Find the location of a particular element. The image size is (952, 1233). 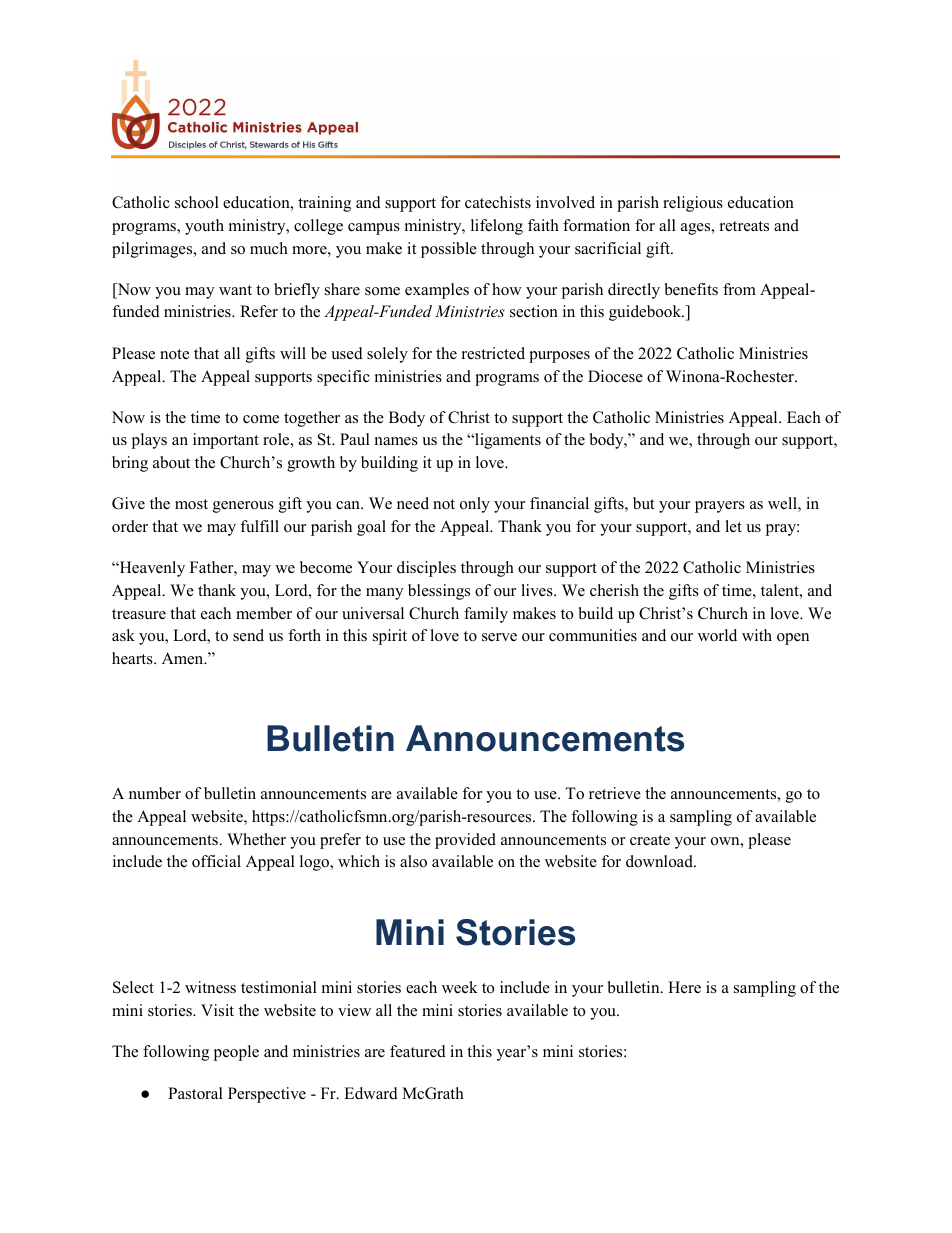

names is located at coordinates (396, 441).
